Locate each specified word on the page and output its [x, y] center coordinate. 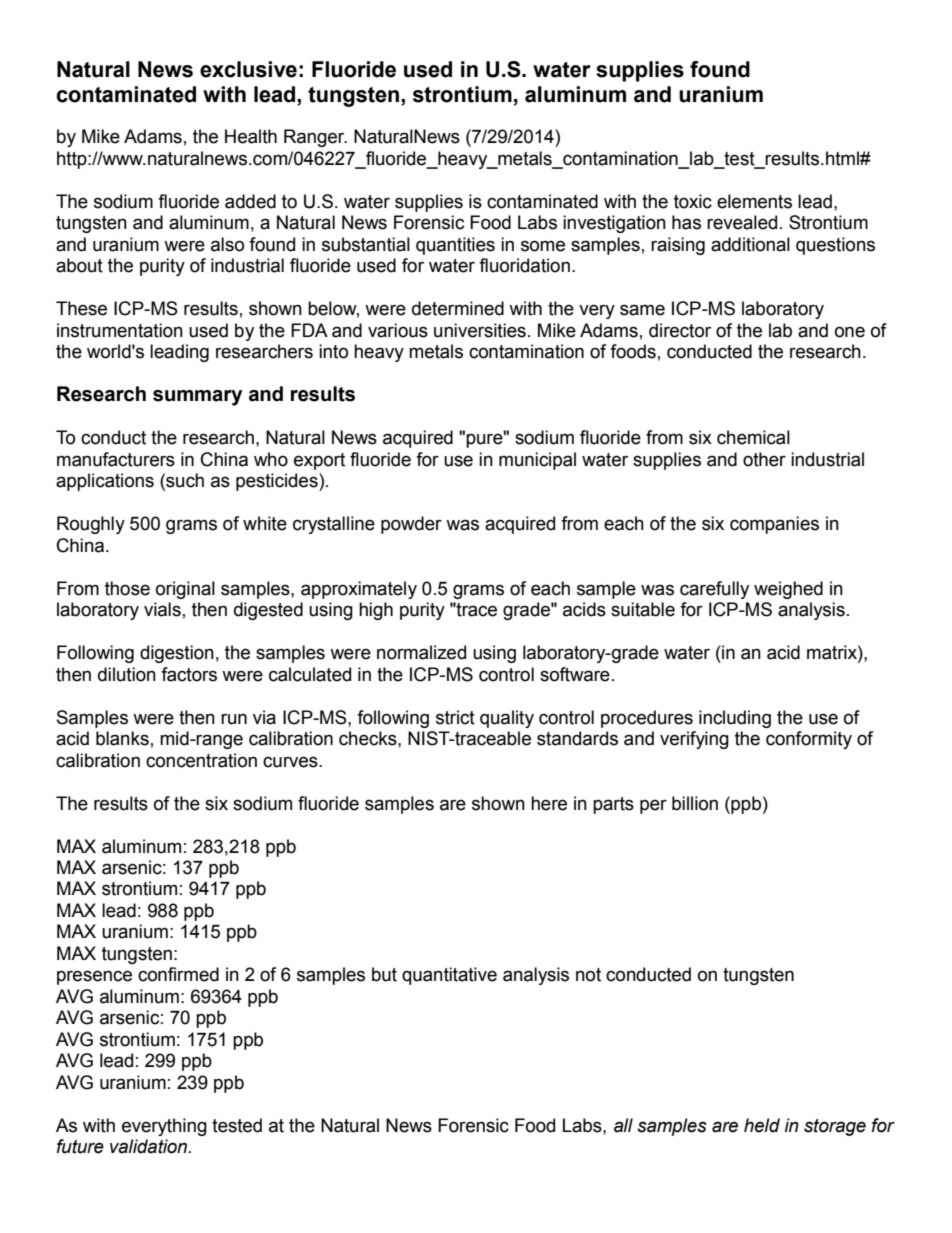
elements [754, 201]
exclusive [248, 69]
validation [150, 1146]
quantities [455, 246]
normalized [421, 652]
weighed [788, 590]
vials [162, 609]
